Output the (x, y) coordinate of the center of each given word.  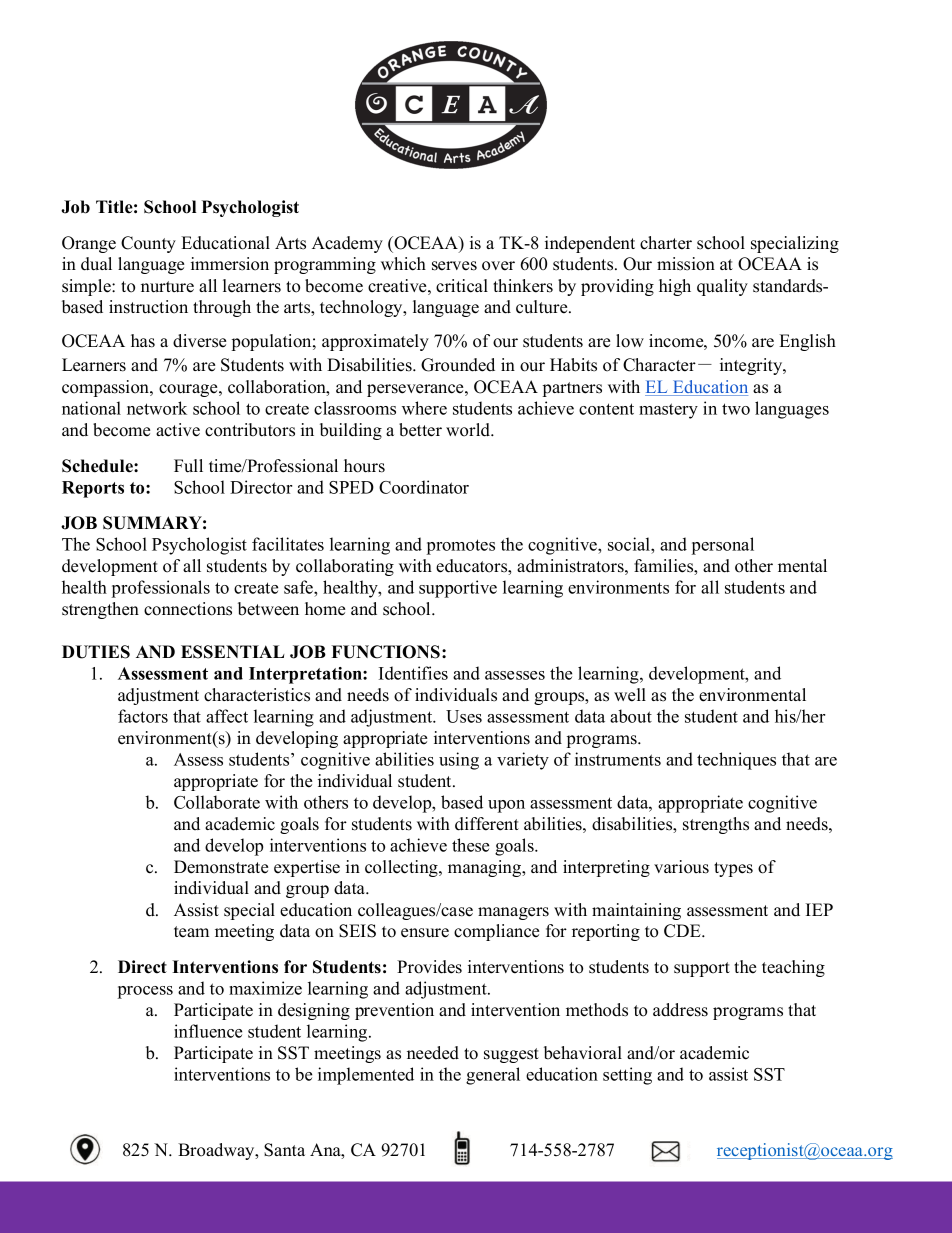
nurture (167, 287)
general (493, 1076)
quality (722, 287)
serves (454, 266)
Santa (284, 1150)
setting (627, 1076)
